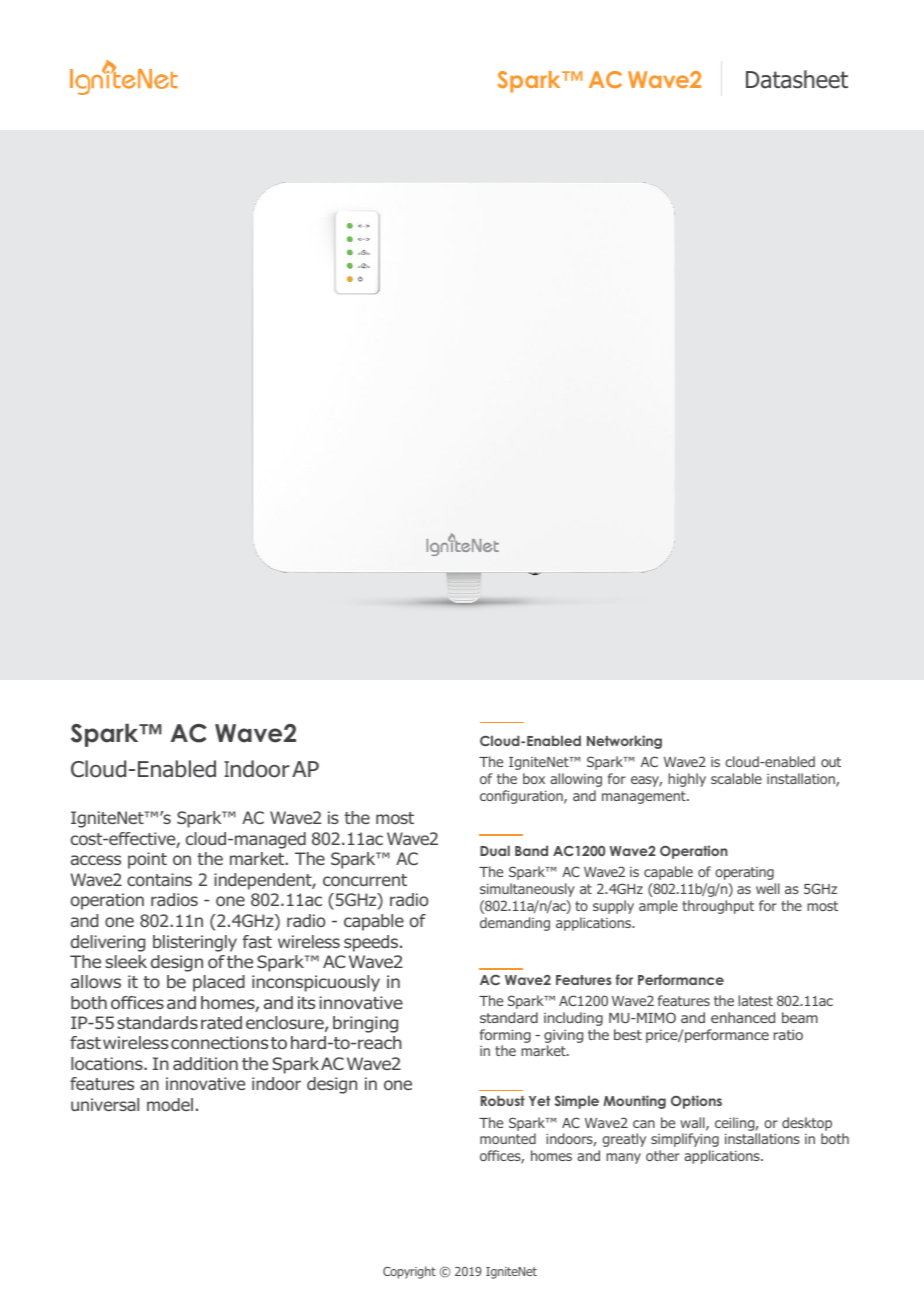 The height and width of the screenshot is (1307, 924). I want to click on Dual, so click(495, 850).
